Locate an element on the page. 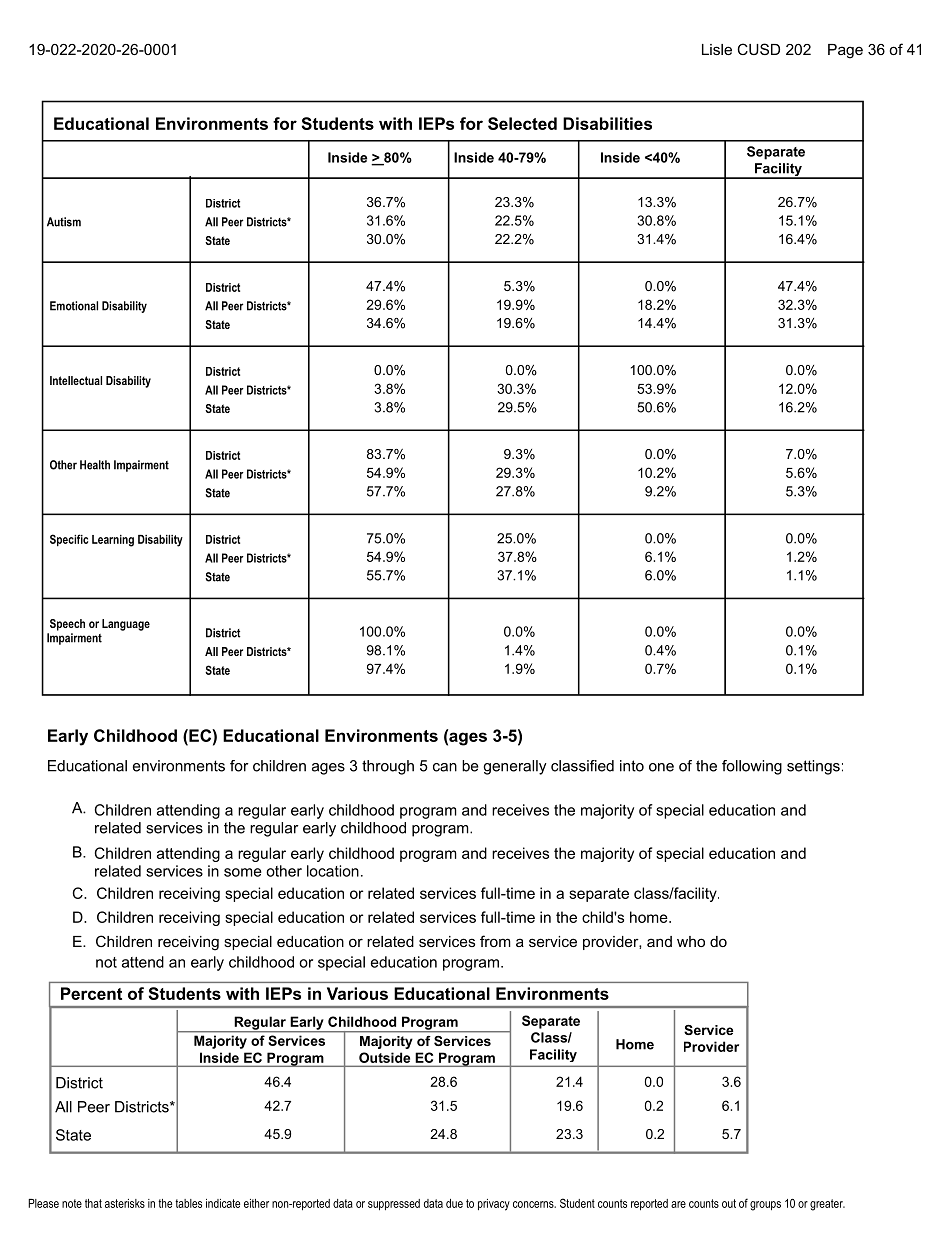  asterisks is located at coordinates (125, 1203).
